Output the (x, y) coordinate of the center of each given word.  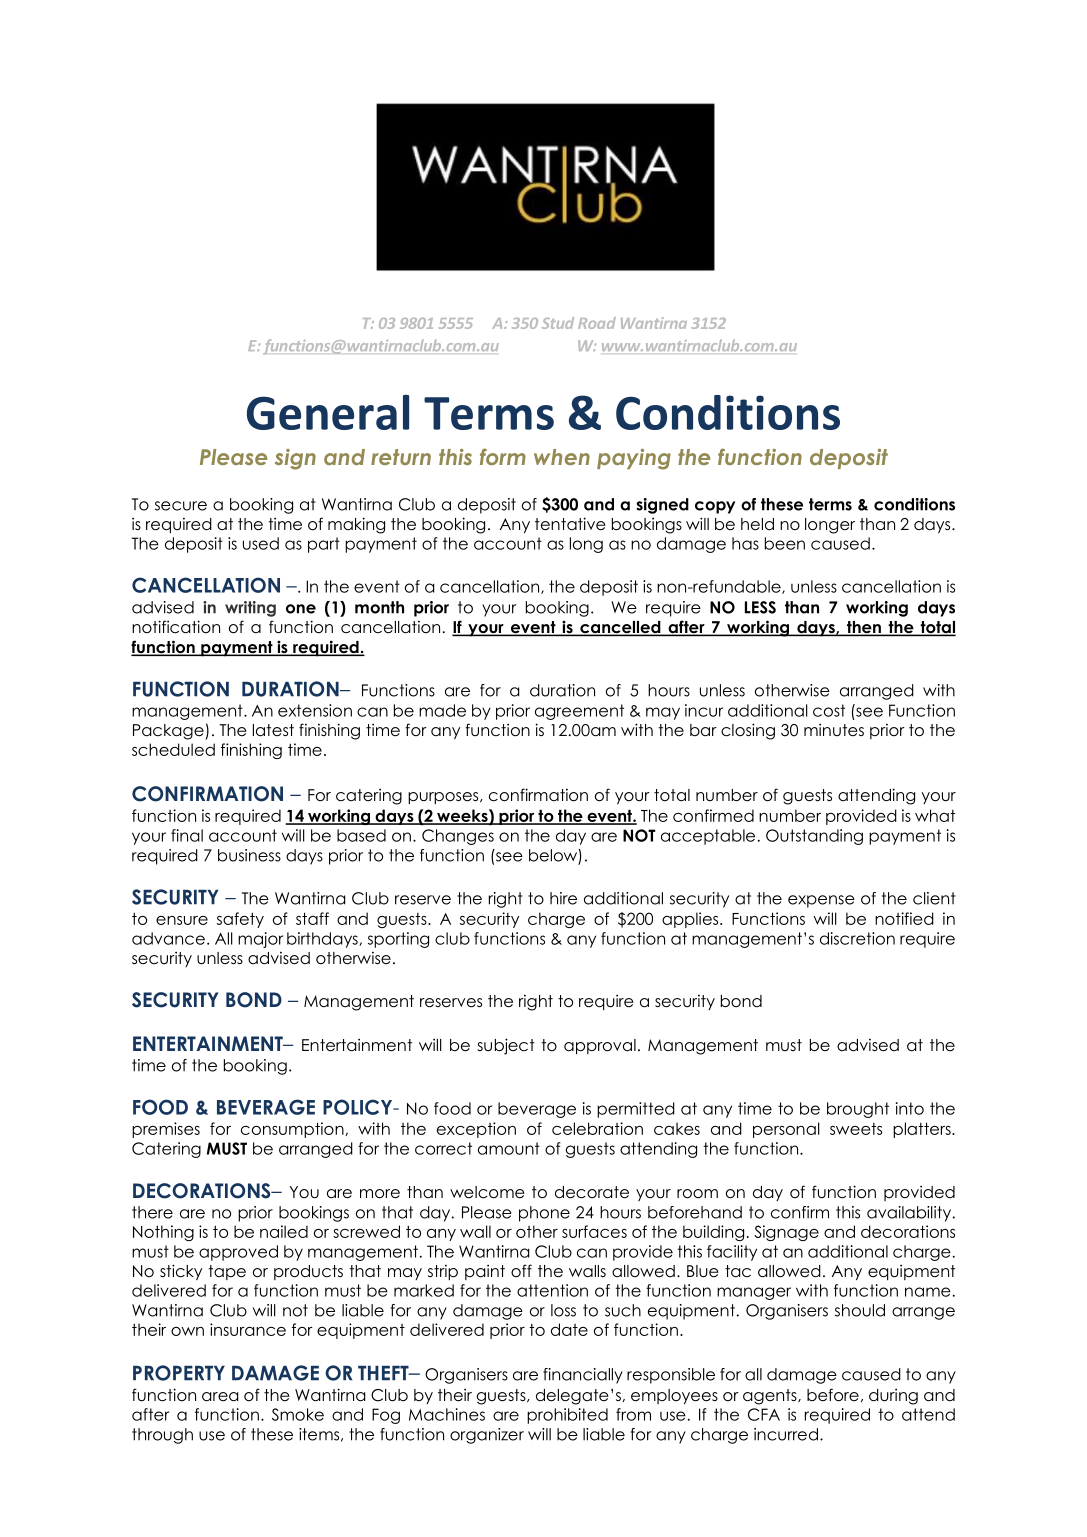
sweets (856, 1129)
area (220, 1397)
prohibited (567, 1416)
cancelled (620, 628)
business (249, 855)
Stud (558, 323)
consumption (293, 1130)
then (863, 628)
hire (563, 898)
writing (250, 609)
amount (509, 1148)
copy (715, 507)
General (328, 412)
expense (821, 901)
